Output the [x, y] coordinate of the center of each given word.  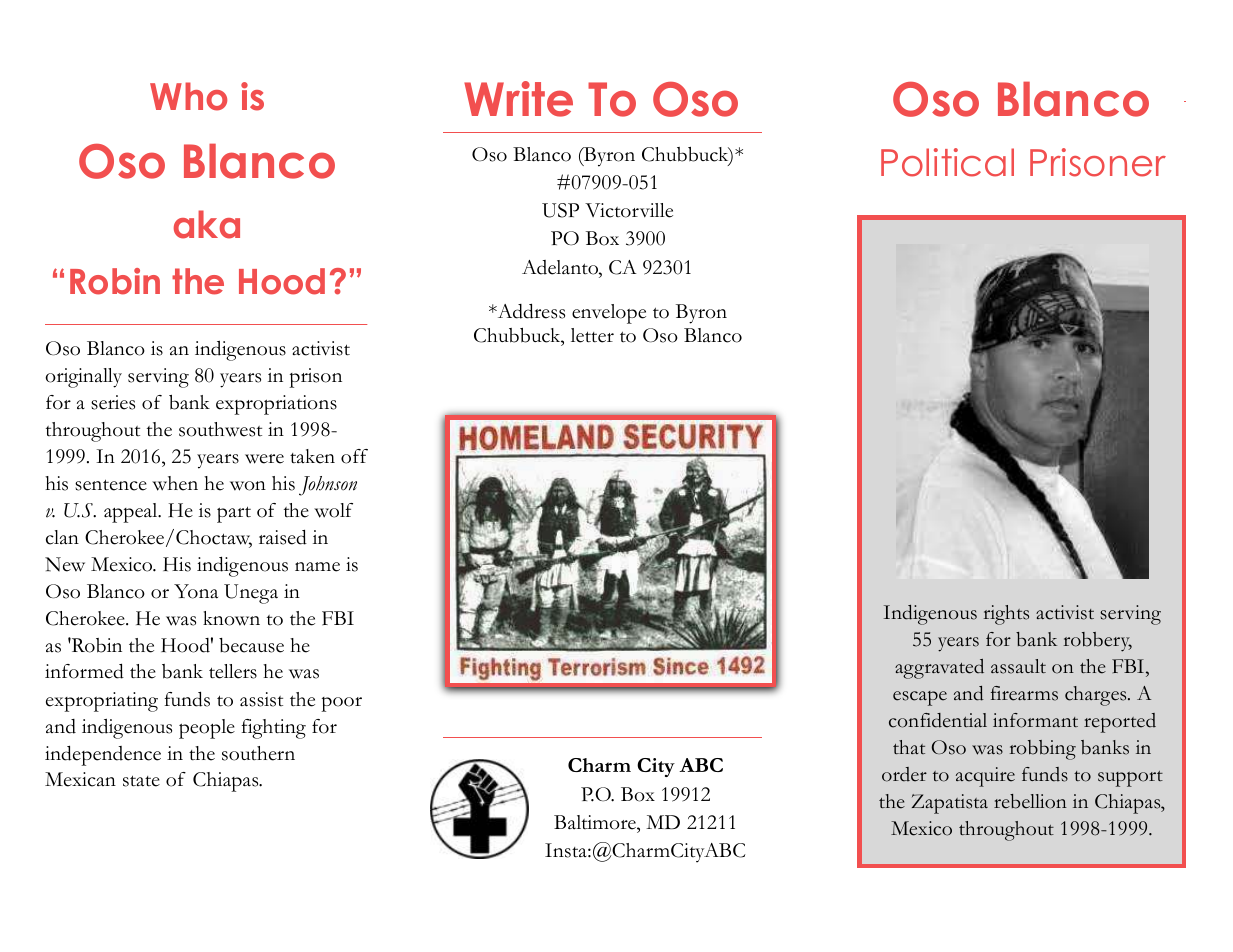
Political [947, 162]
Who [188, 96]
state [141, 781]
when [175, 483]
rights [1006, 615]
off [354, 456]
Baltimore [596, 824]
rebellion [1030, 801]
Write [518, 99]
